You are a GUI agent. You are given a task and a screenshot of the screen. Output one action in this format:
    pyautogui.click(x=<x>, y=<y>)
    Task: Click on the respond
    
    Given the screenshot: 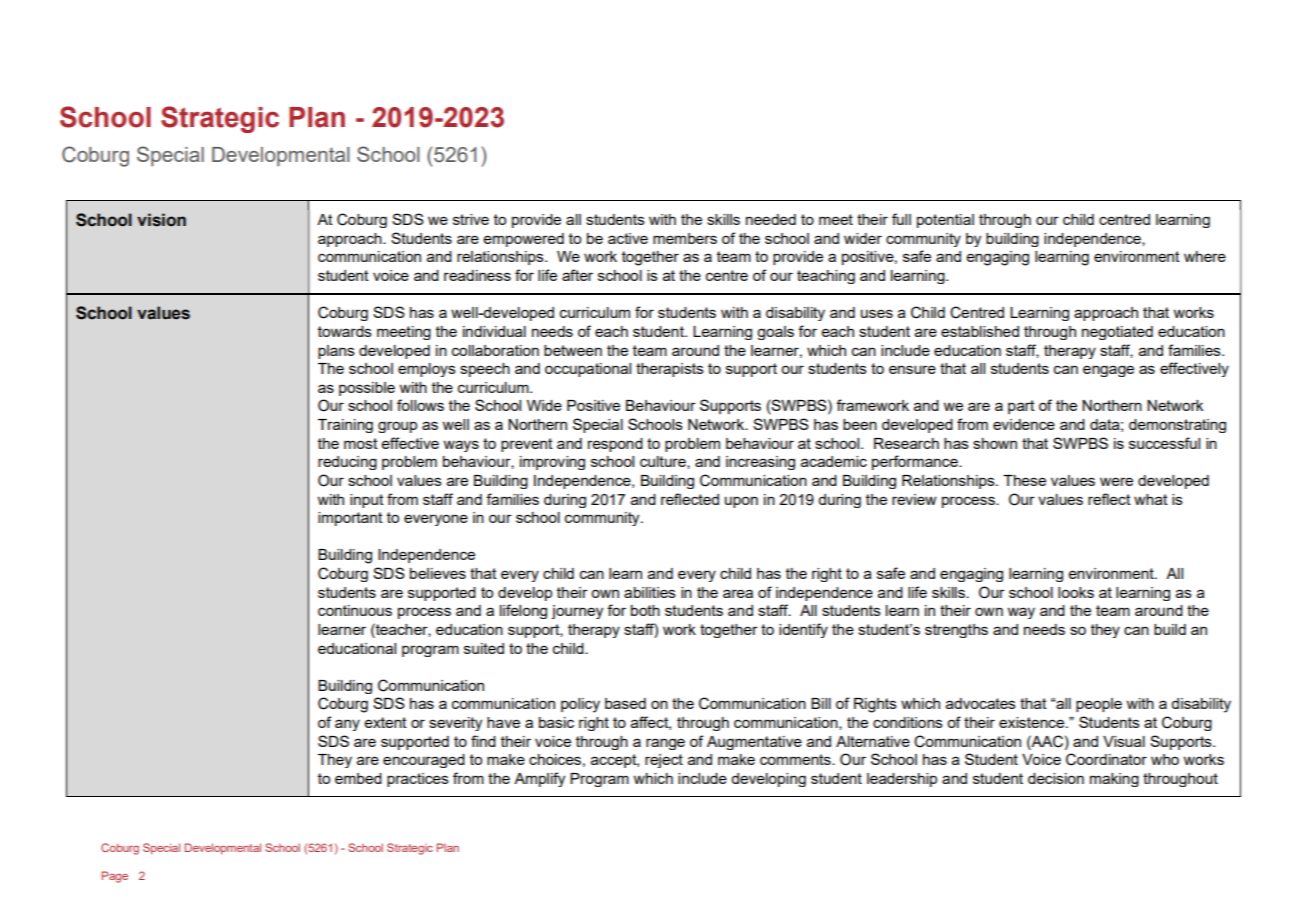 What is the action you would take?
    pyautogui.click(x=615, y=445)
